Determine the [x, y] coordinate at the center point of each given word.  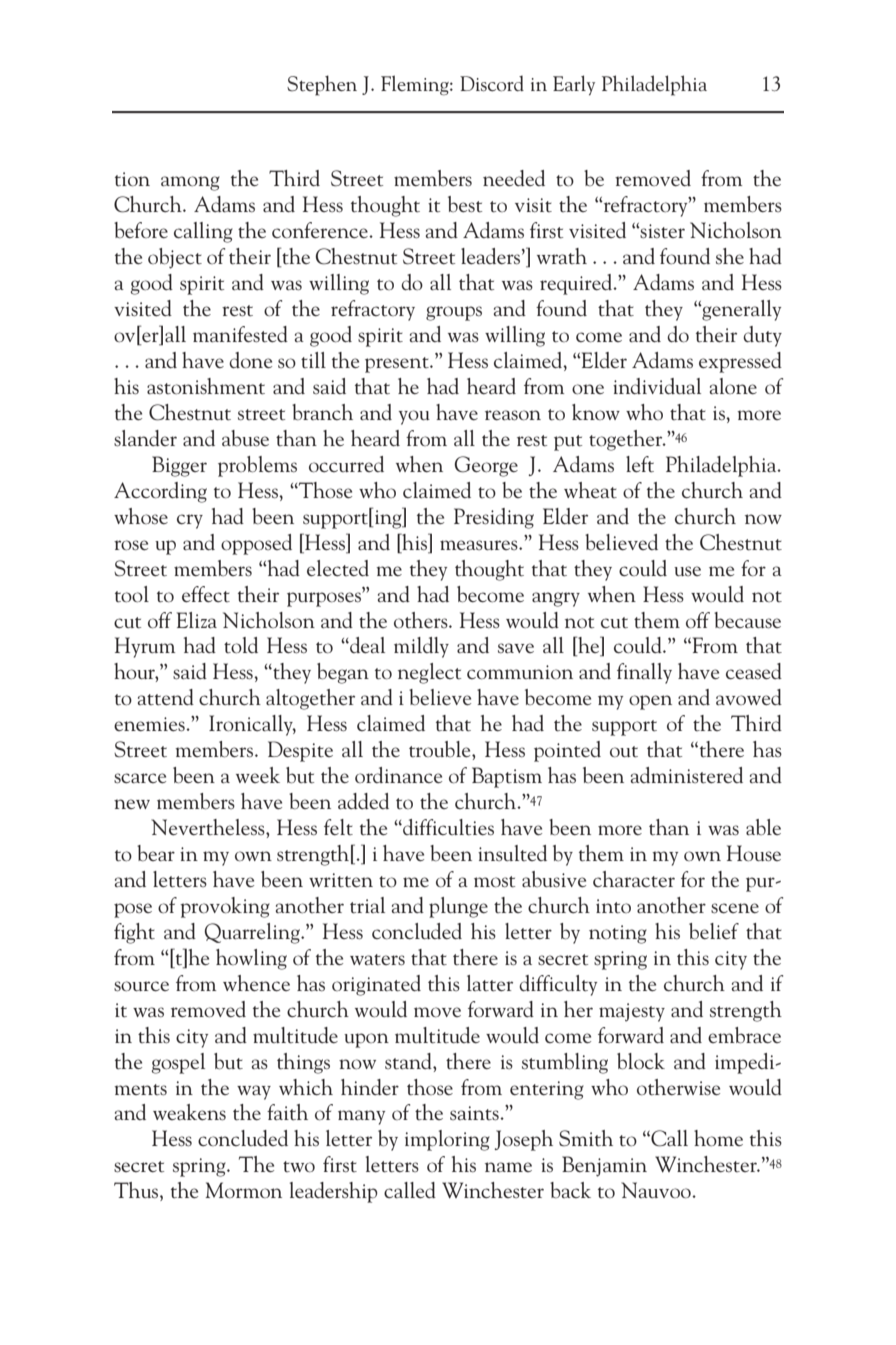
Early [574, 85]
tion [132, 179]
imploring [447, 1140]
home [718, 1138]
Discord [492, 83]
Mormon [244, 1190]
